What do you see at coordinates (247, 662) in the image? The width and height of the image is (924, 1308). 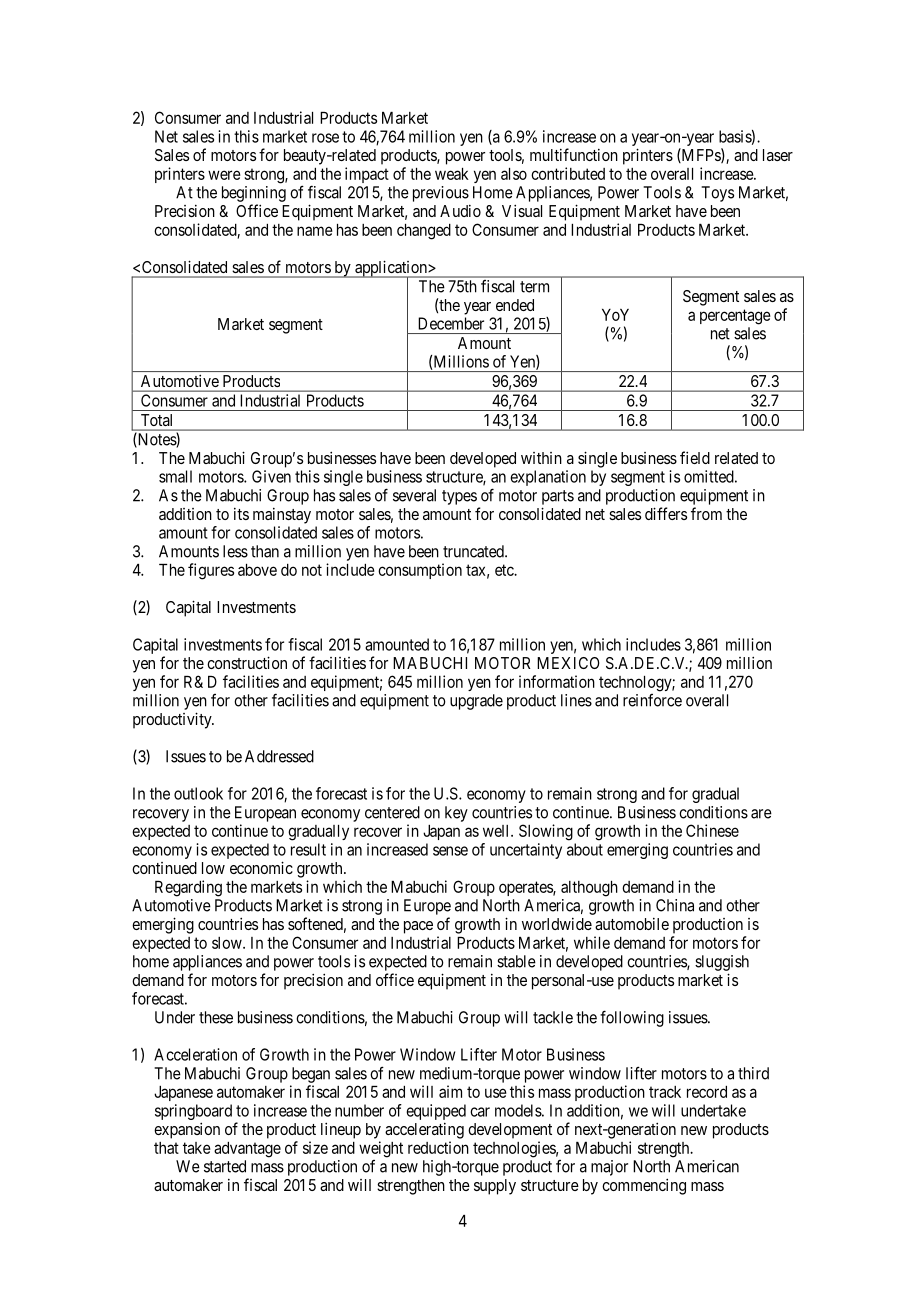 I see `construction` at bounding box center [247, 662].
